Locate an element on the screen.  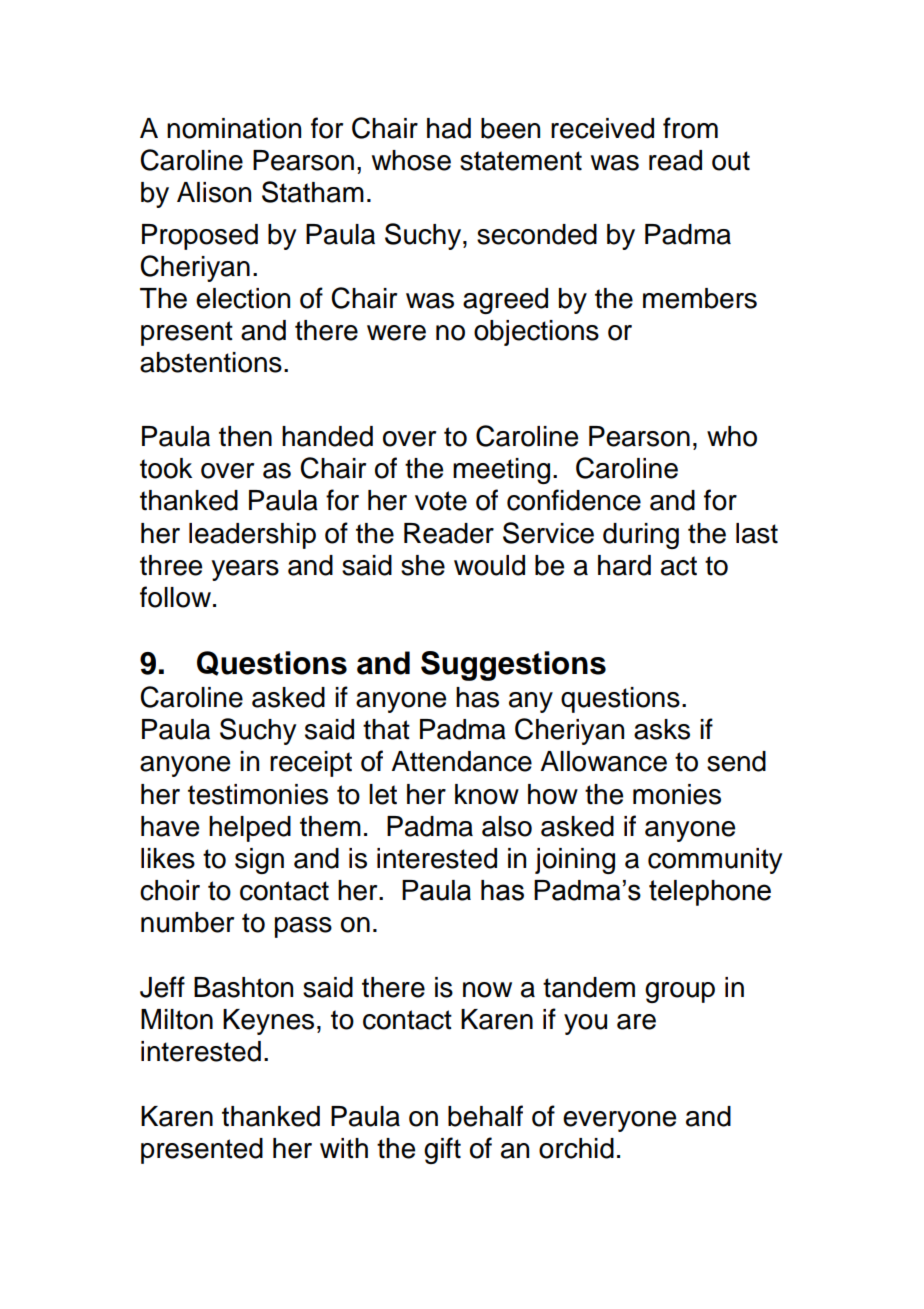
from is located at coordinates (690, 128).
